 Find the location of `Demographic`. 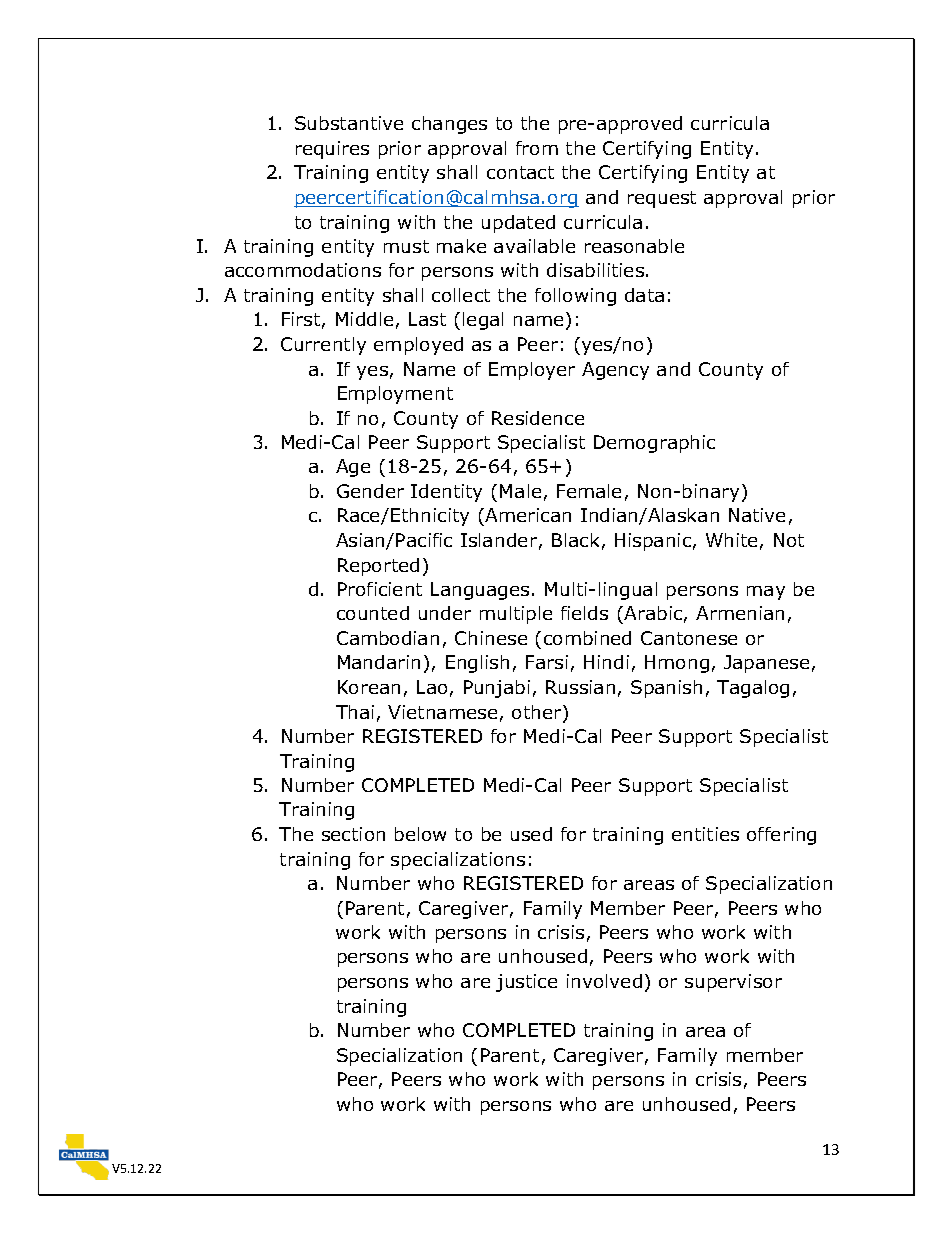

Demographic is located at coordinates (654, 444).
